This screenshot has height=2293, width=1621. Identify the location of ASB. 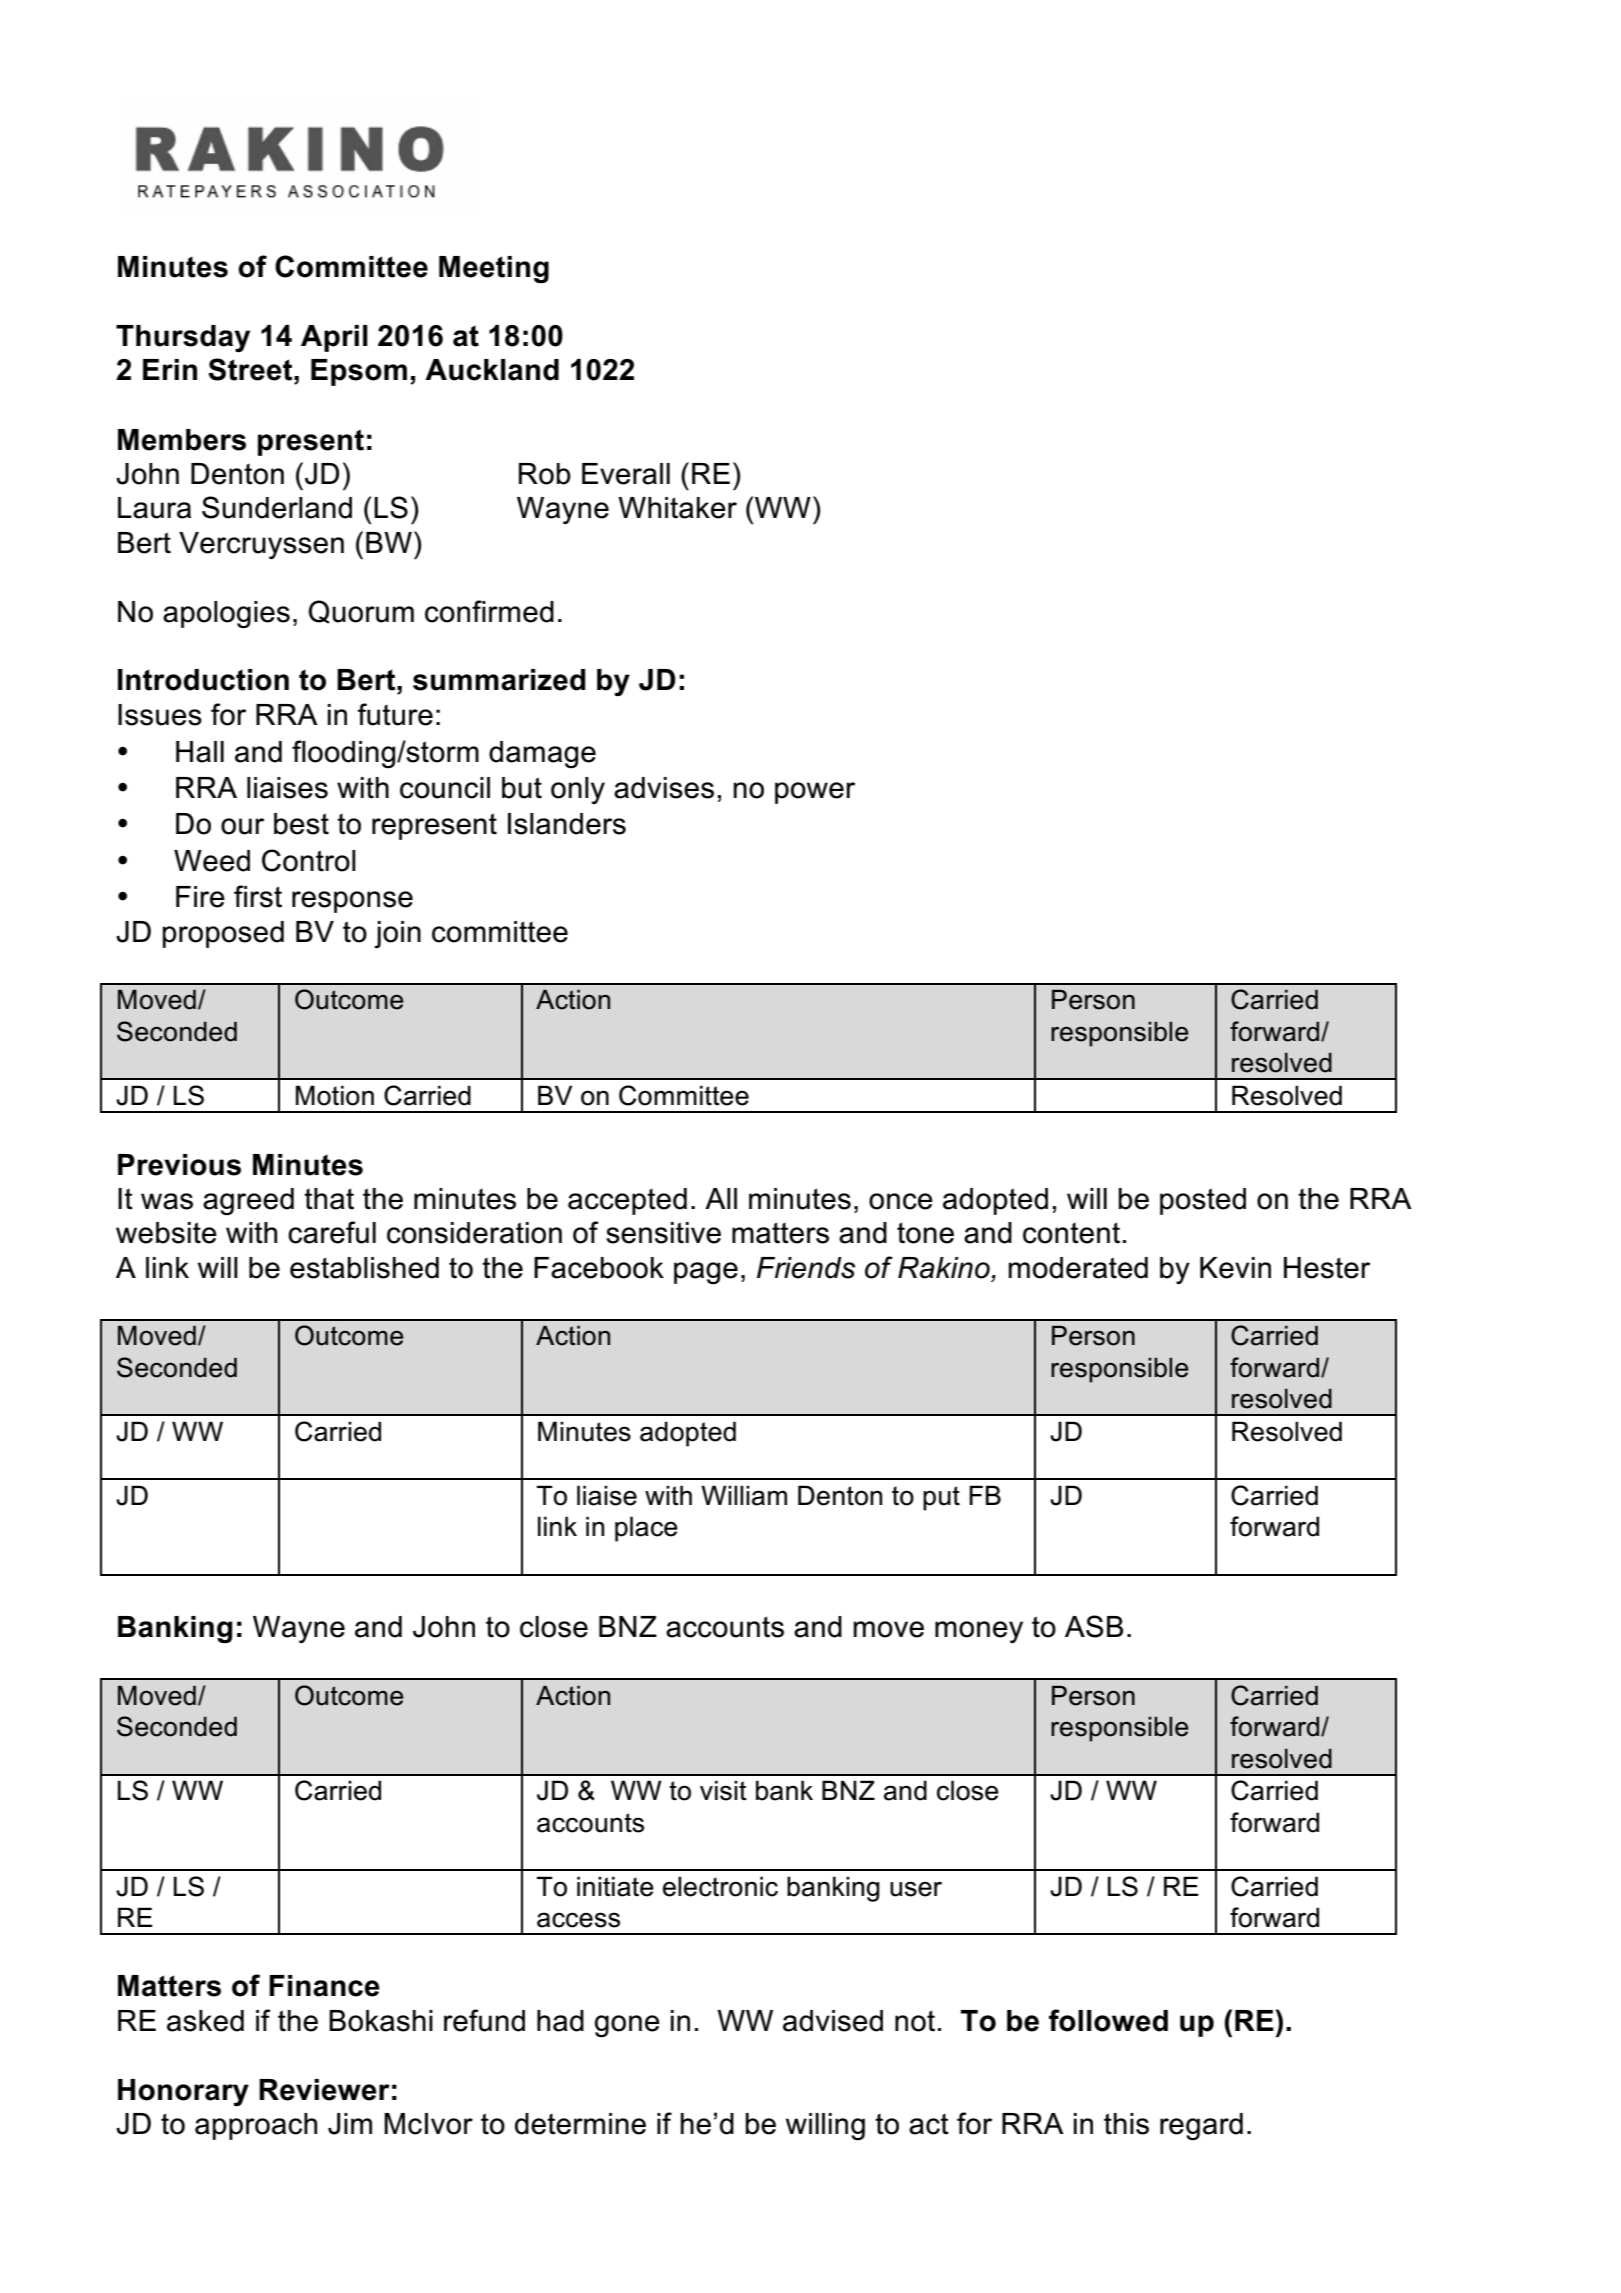
(1094, 1626).
